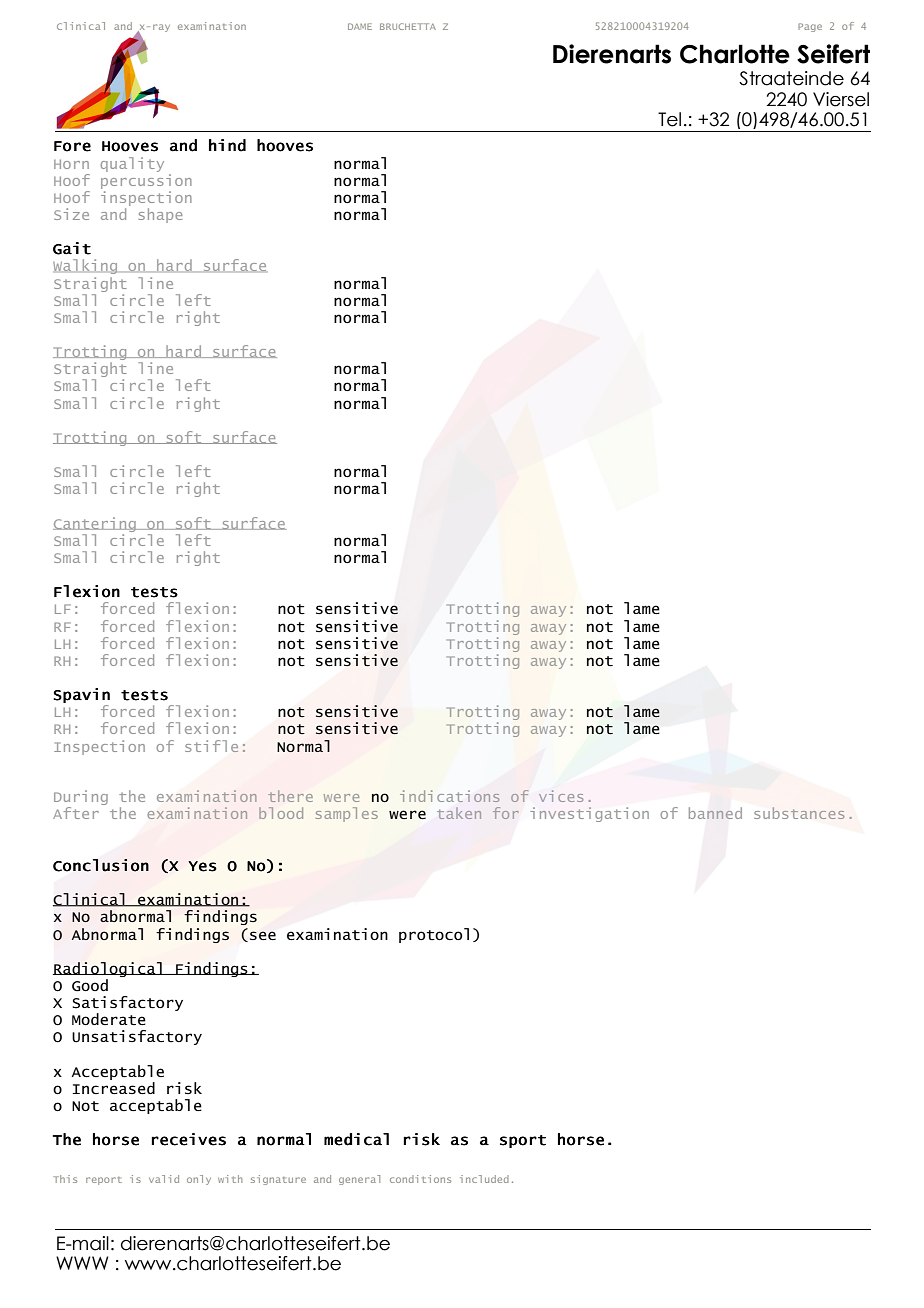  I want to click on investigation, so click(589, 814).
